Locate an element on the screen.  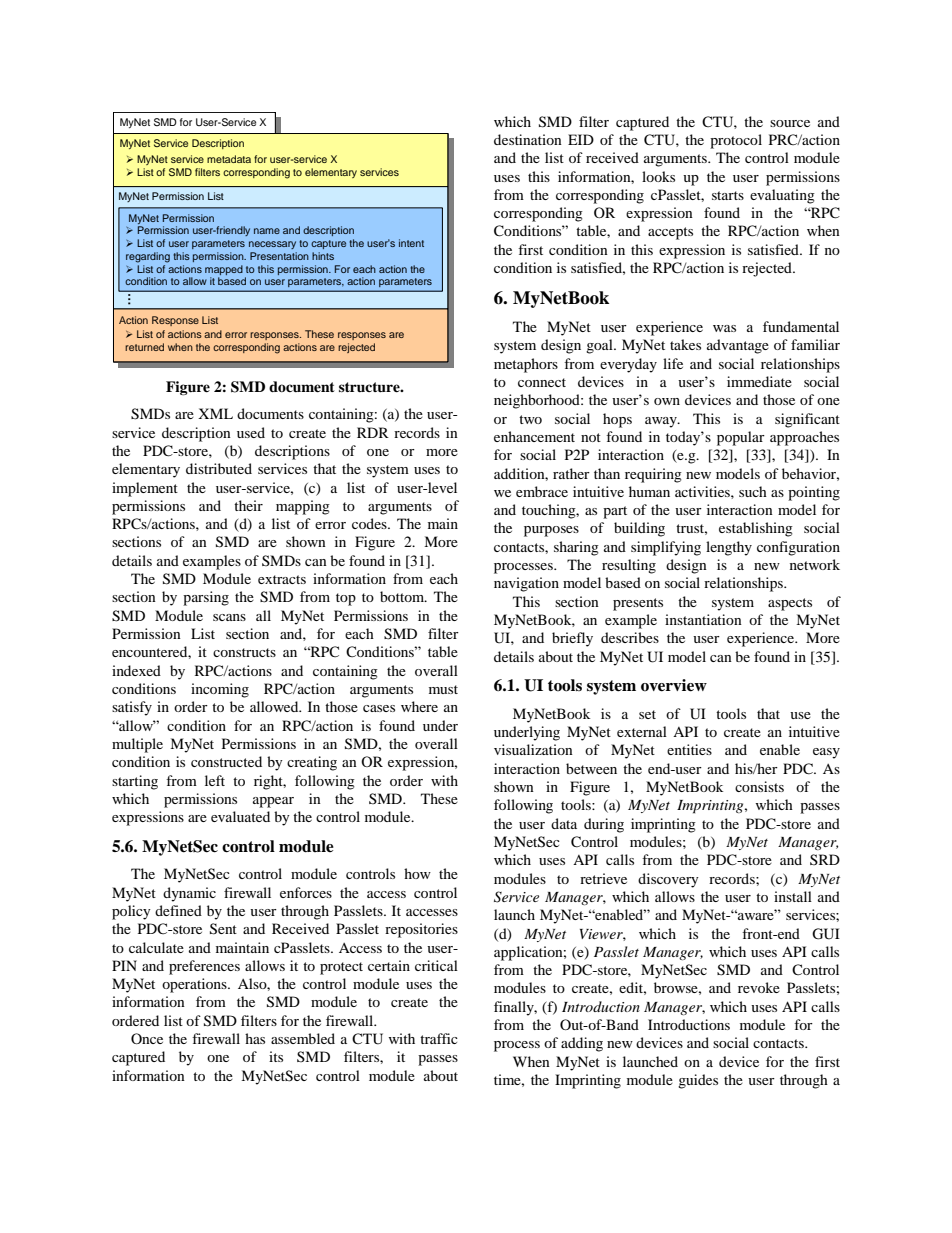
immediate is located at coordinates (759, 381).
